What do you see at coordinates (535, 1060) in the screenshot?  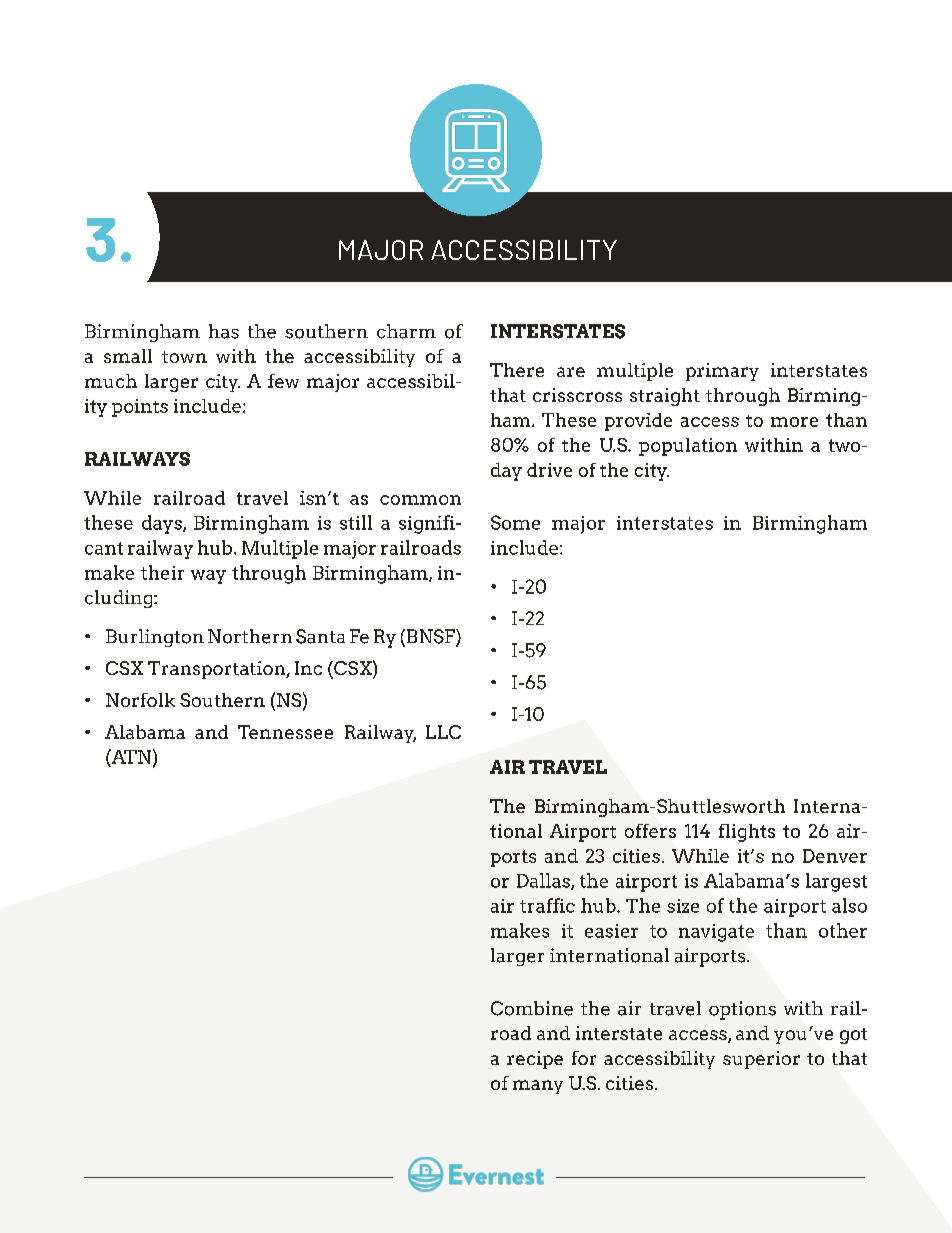 I see `recipe` at bounding box center [535, 1060].
